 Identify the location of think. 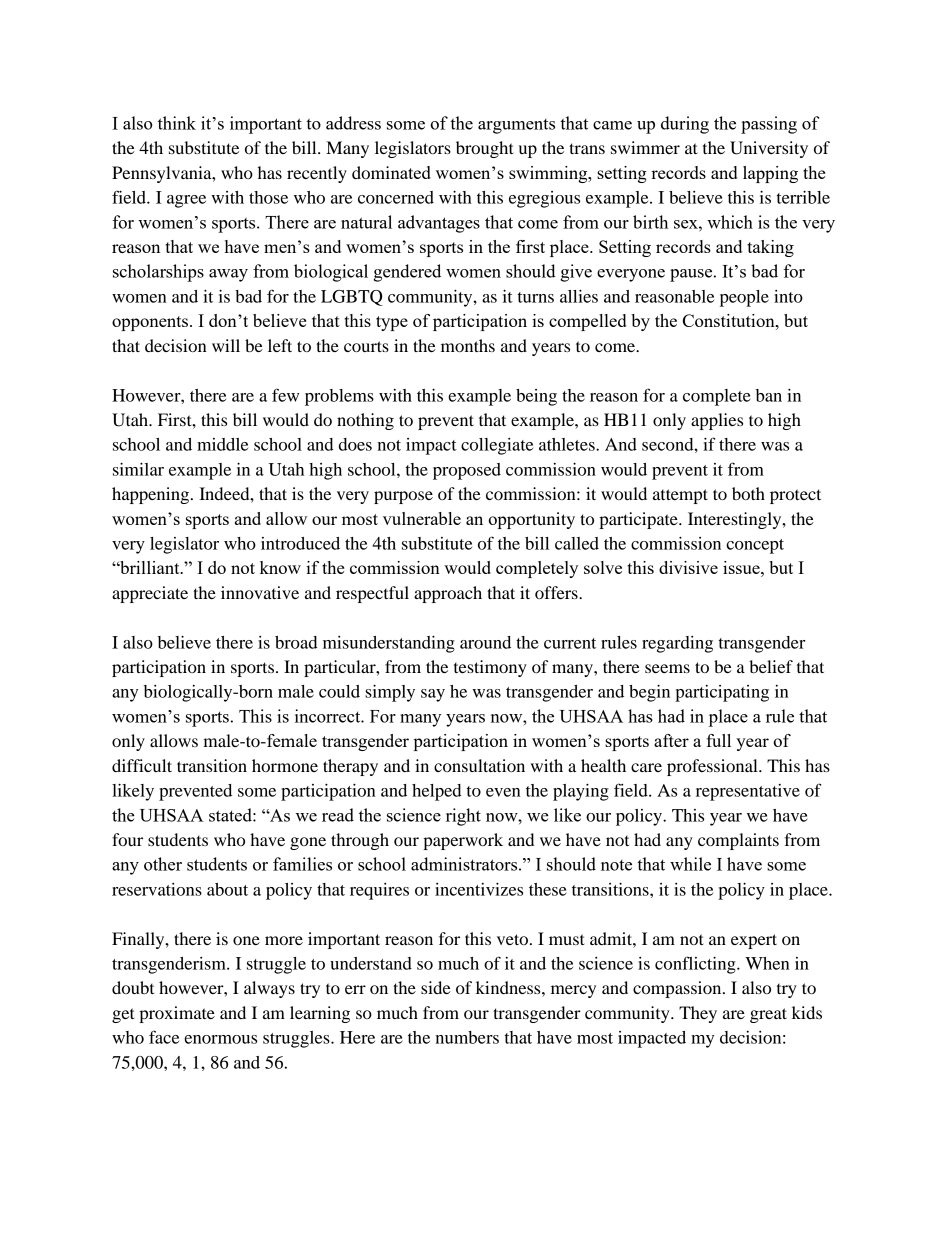
(177, 123).
